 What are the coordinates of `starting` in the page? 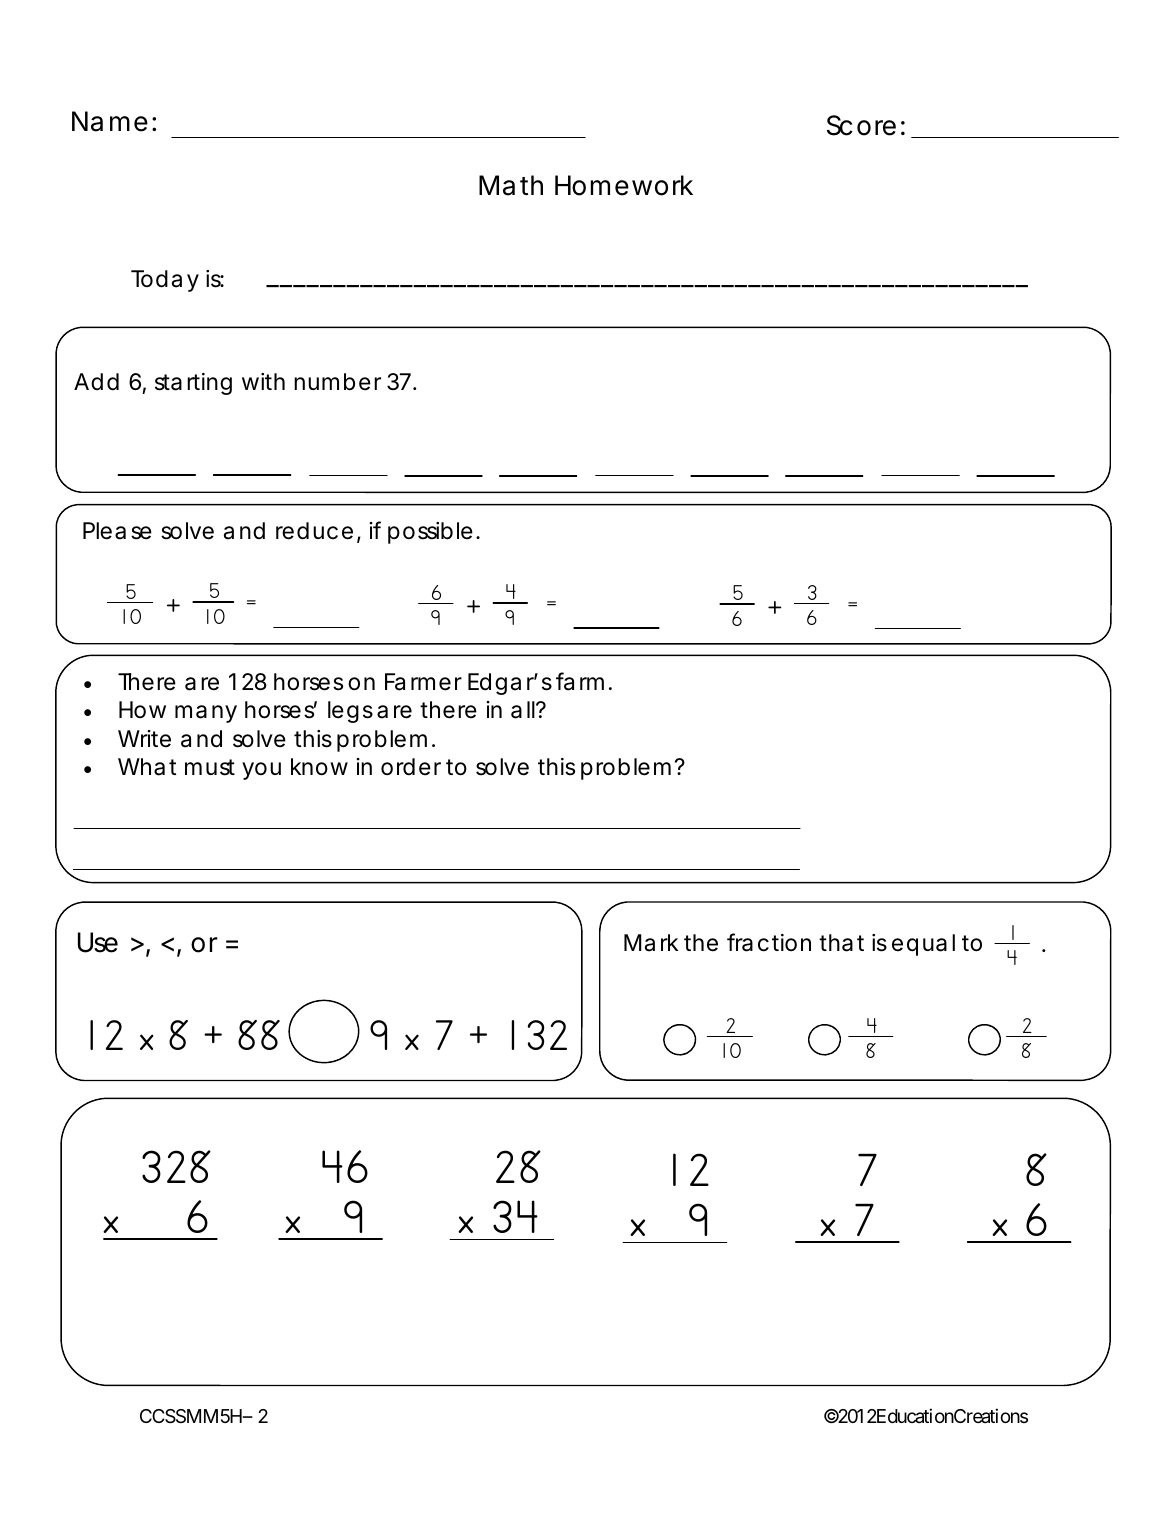 It's located at (193, 384).
